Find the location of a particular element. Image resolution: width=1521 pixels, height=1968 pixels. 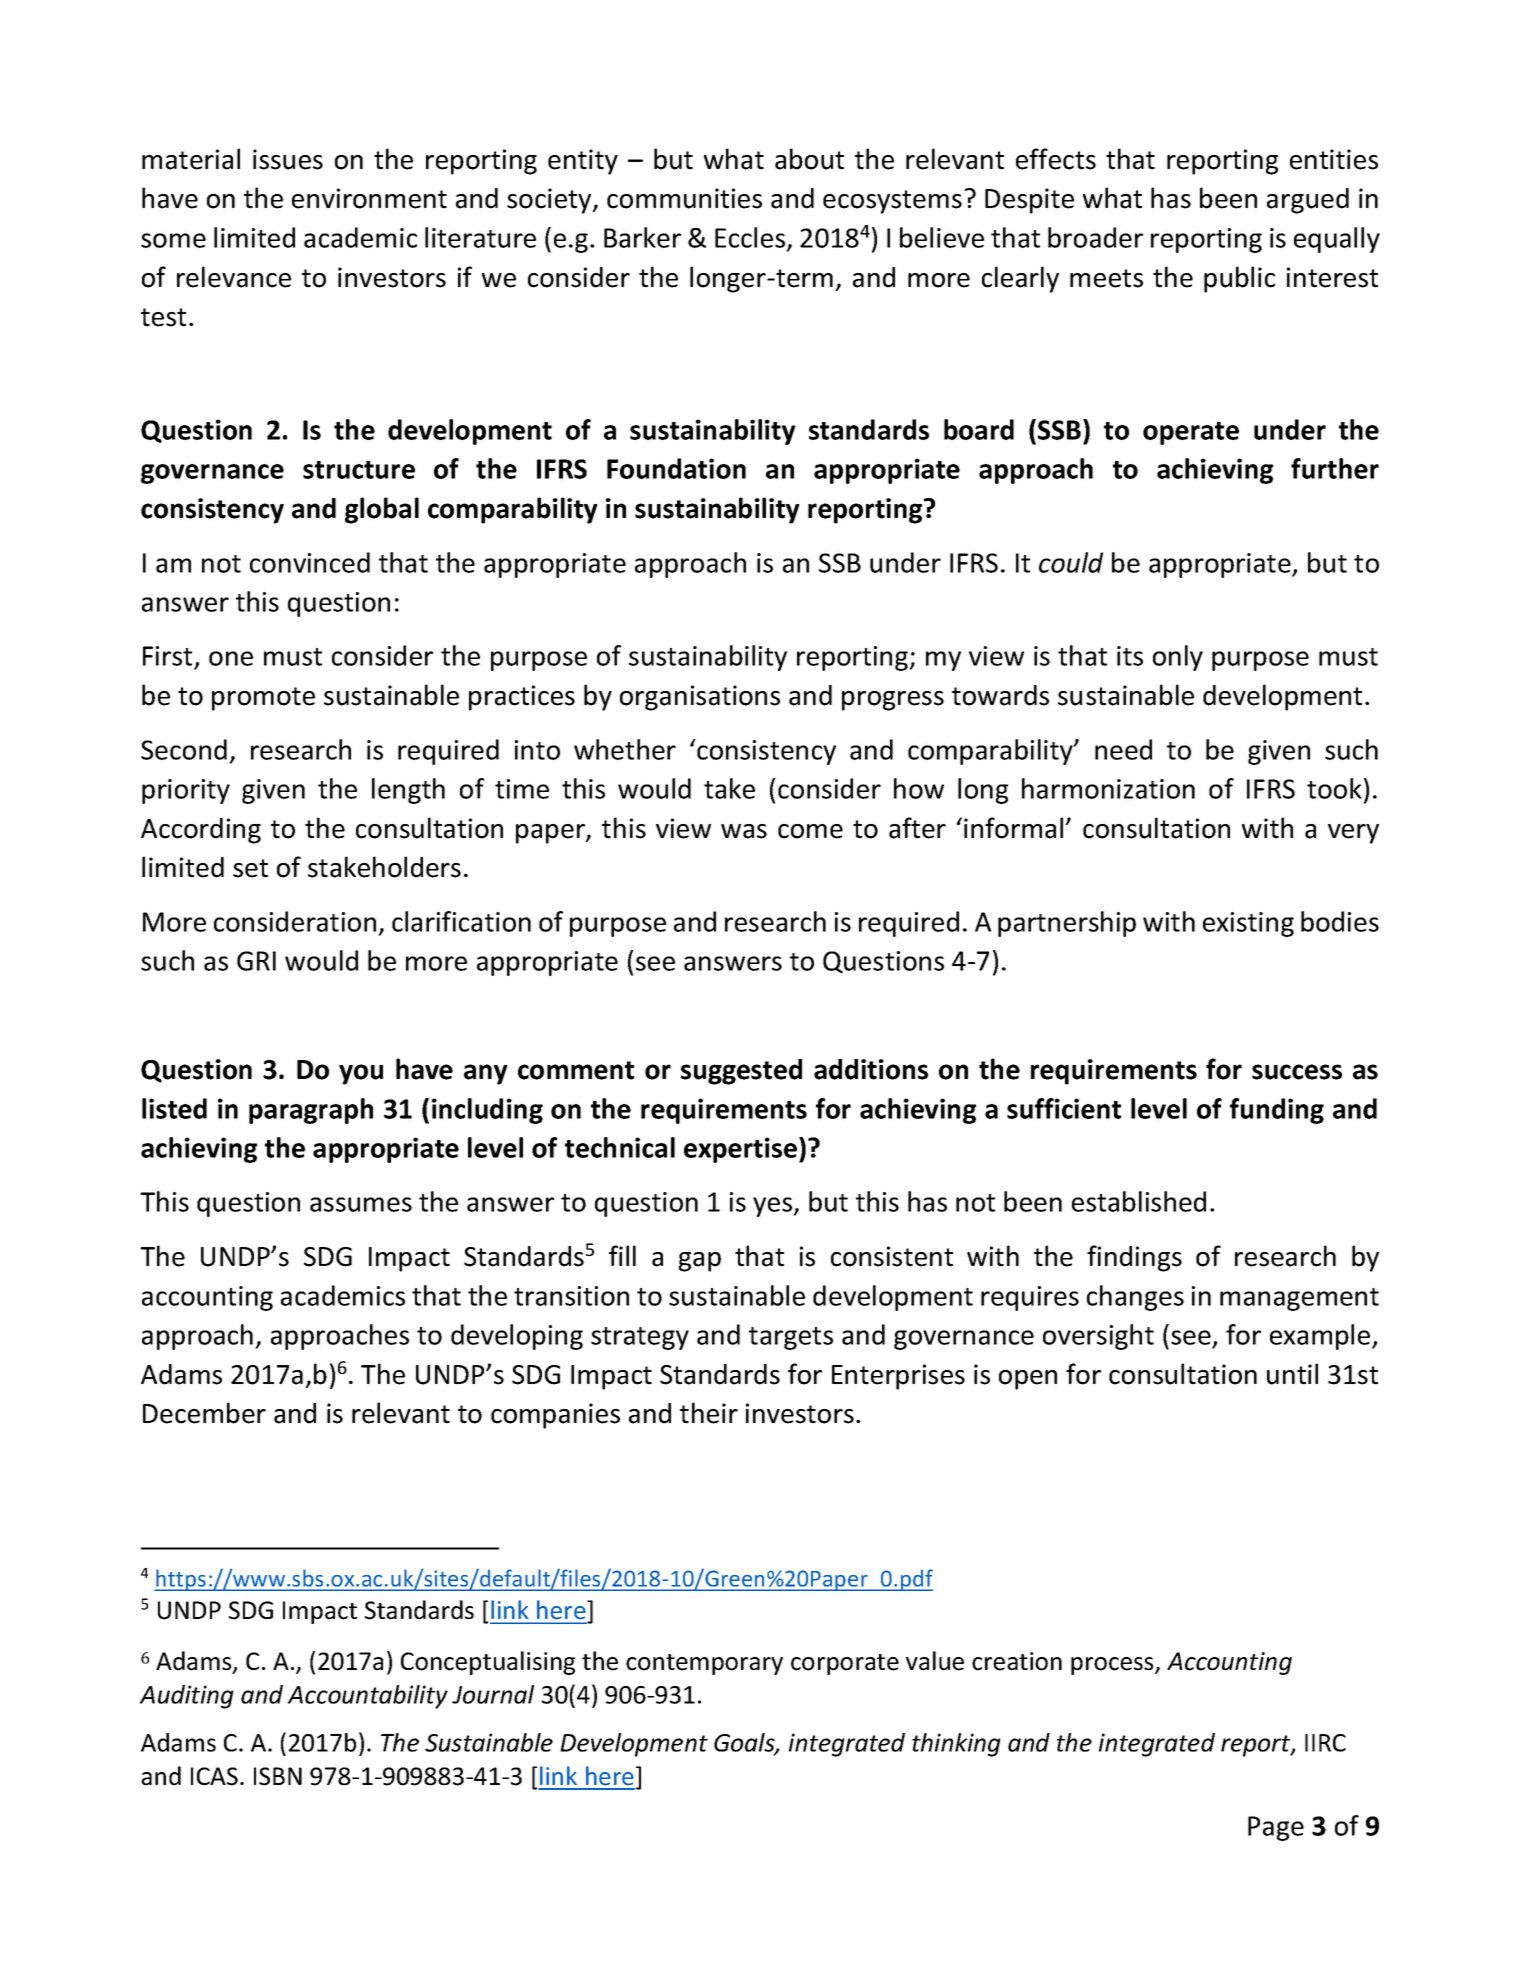

only is located at coordinates (1178, 658).
